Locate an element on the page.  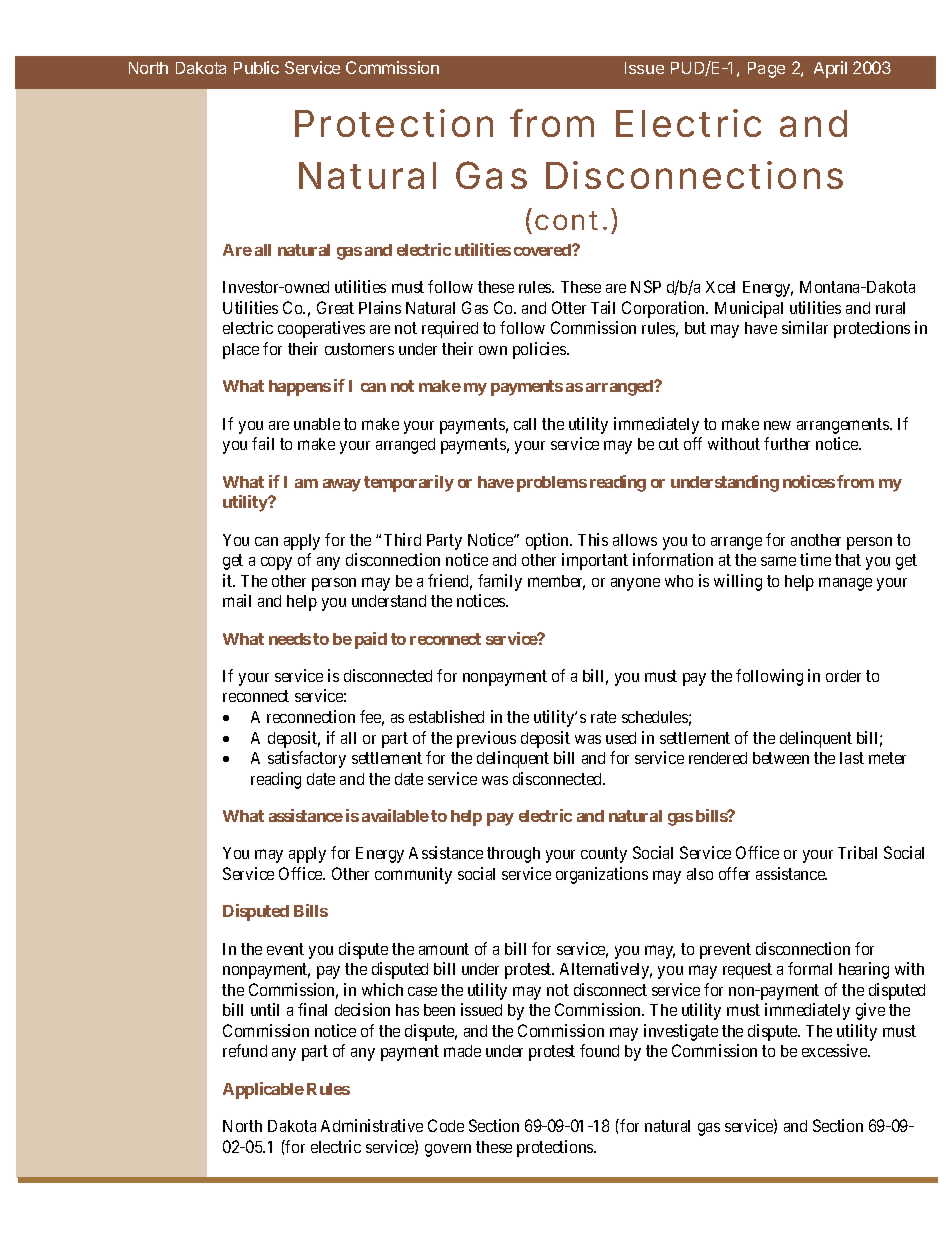
Code is located at coordinates (446, 1125).
